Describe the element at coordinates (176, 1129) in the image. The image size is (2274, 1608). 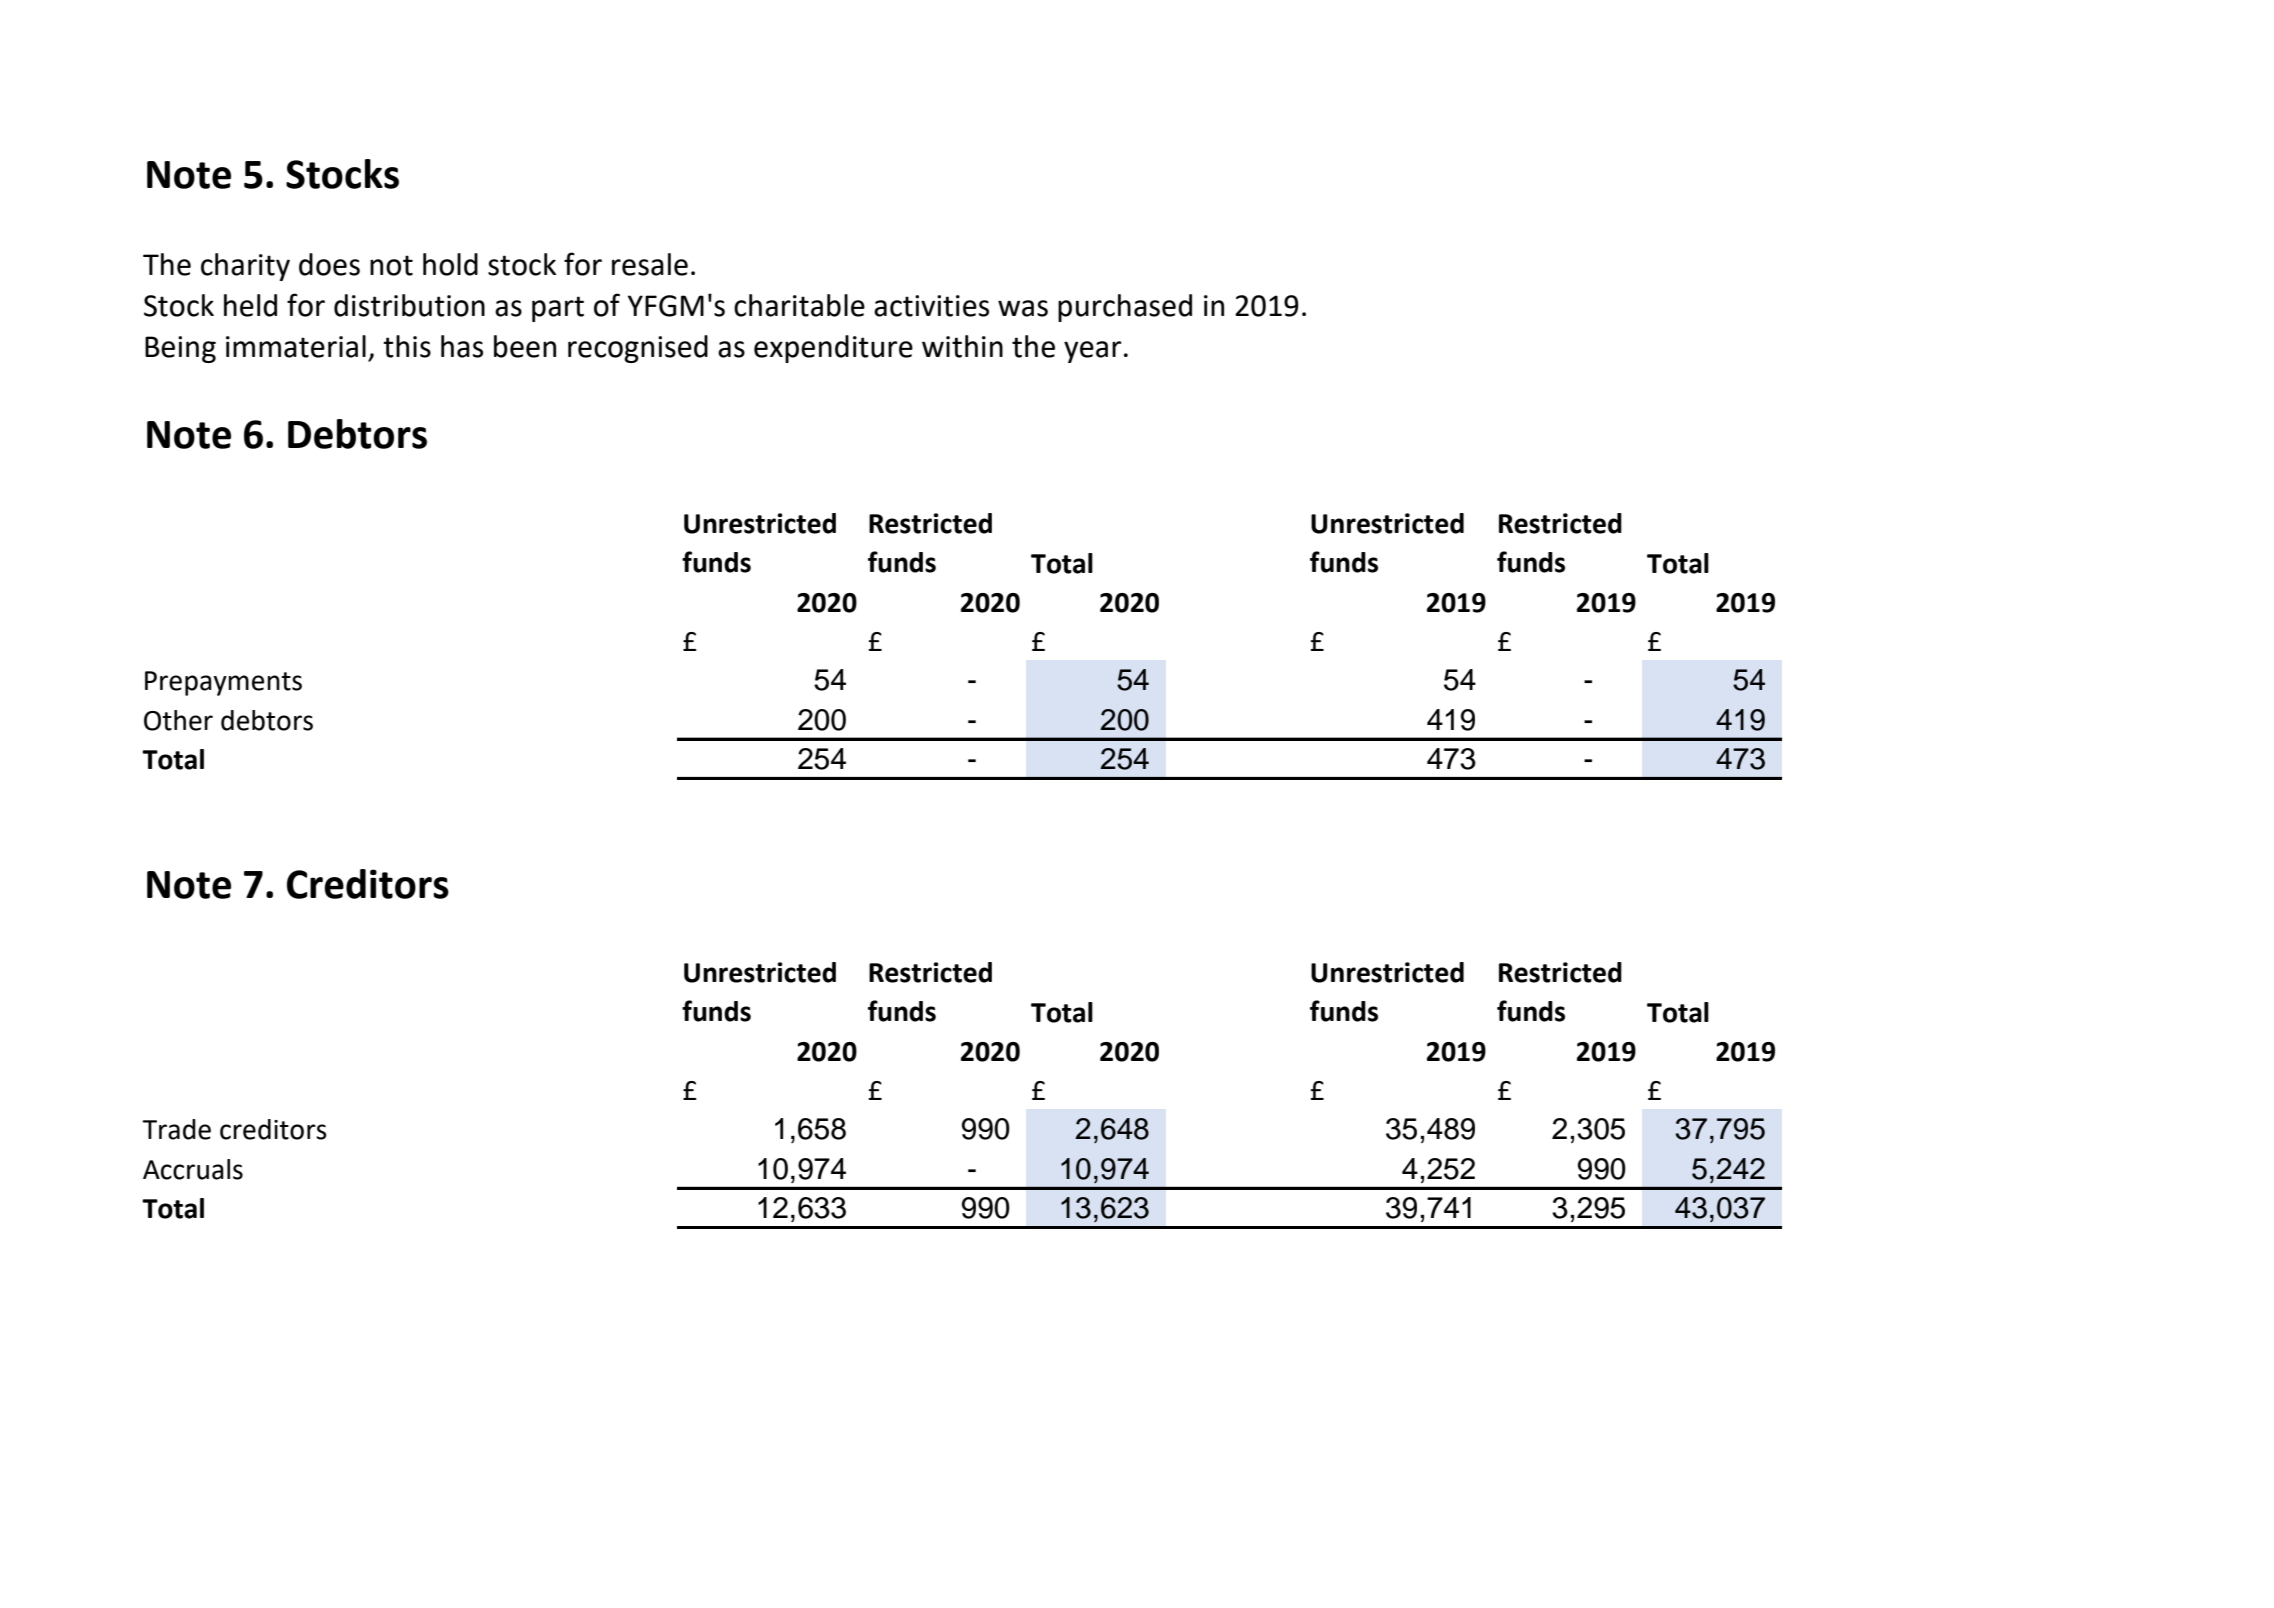
I see `Trade` at that location.
